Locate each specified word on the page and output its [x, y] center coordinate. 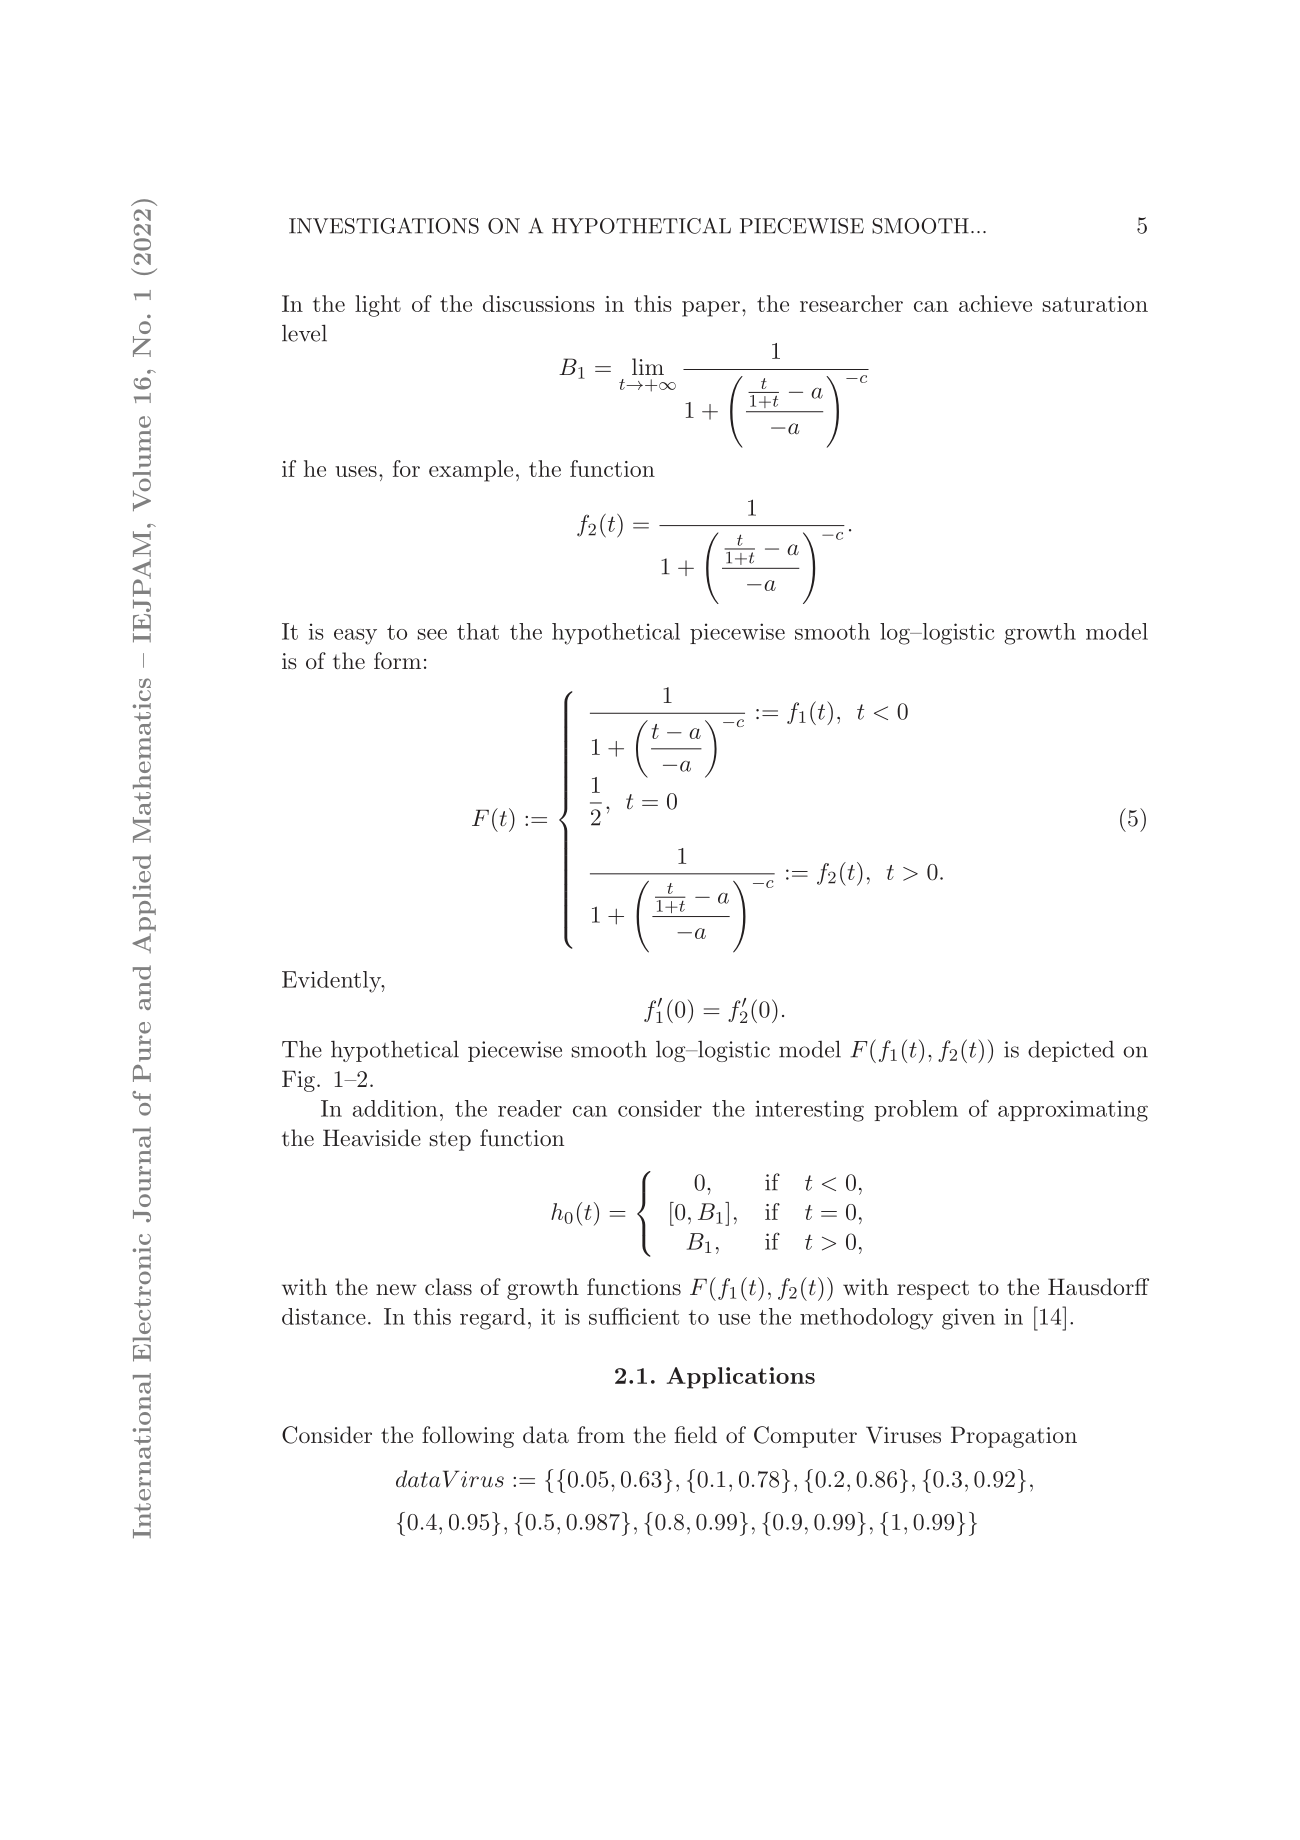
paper [711, 309]
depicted [1071, 1051]
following [468, 1437]
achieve [995, 303]
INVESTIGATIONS [384, 226]
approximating [1073, 1111]
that [478, 631]
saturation [1095, 304]
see [432, 634]
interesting [809, 1111]
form [397, 660]
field [695, 1434]
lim [648, 366]
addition [395, 1108]
